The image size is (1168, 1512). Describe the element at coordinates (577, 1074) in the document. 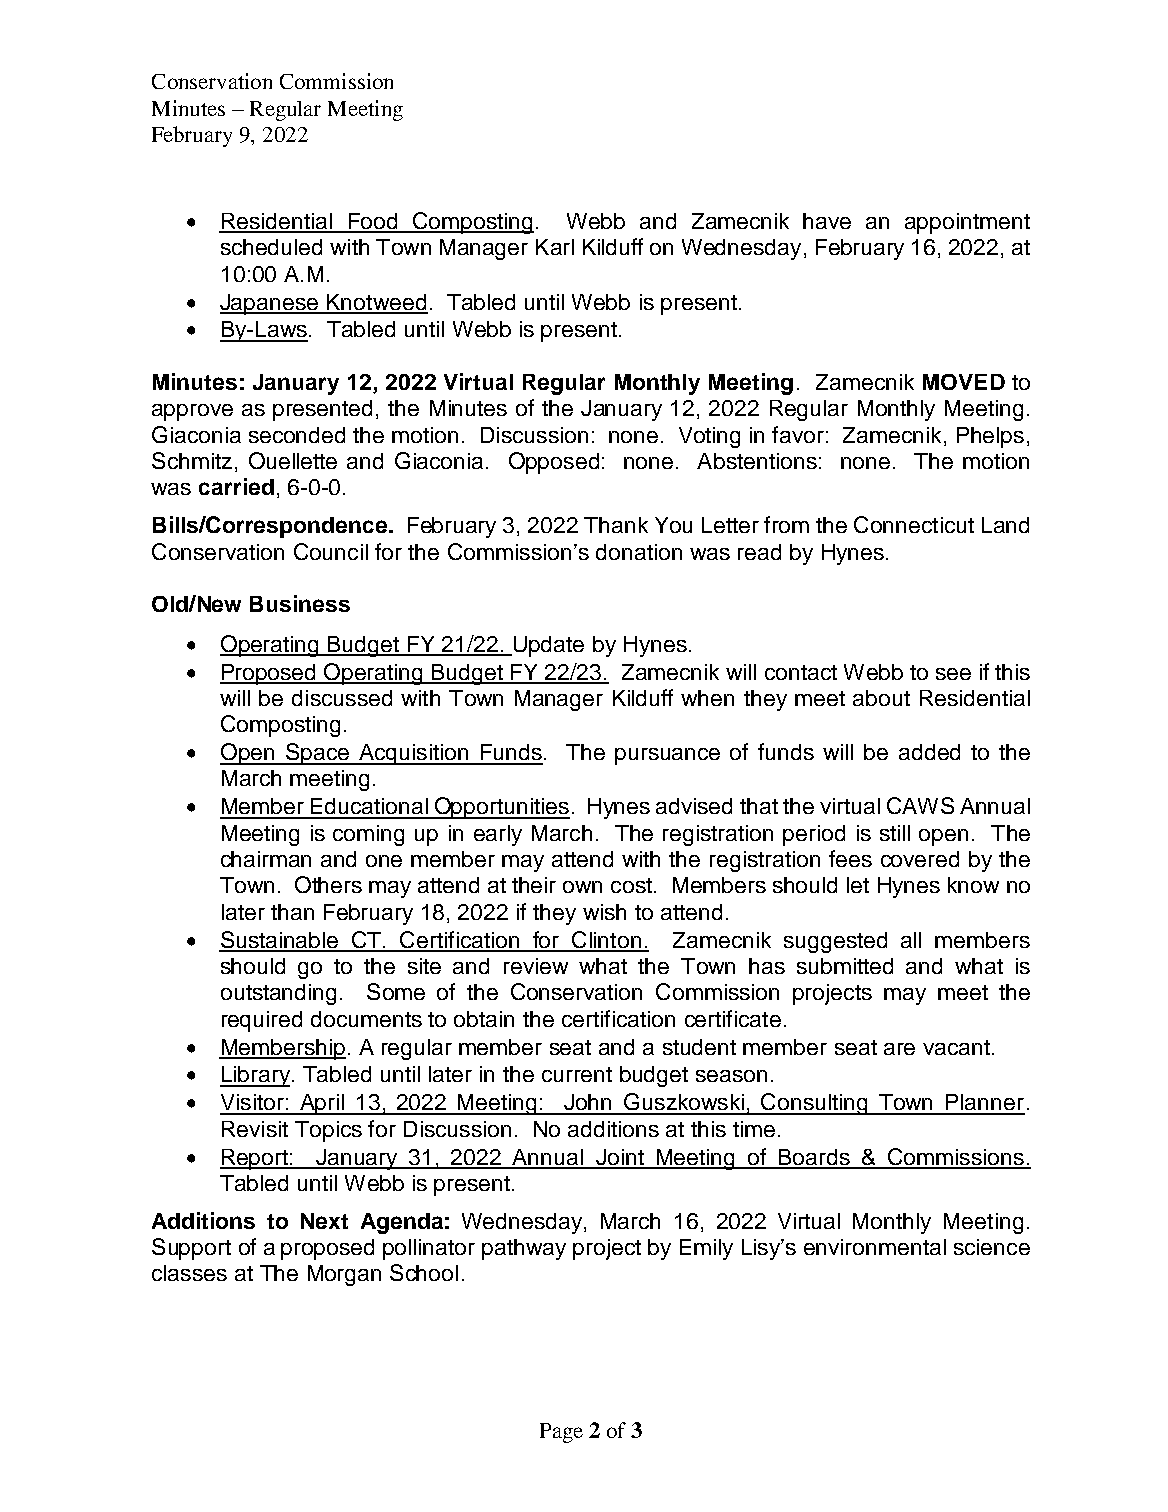

I see `current` at that location.
